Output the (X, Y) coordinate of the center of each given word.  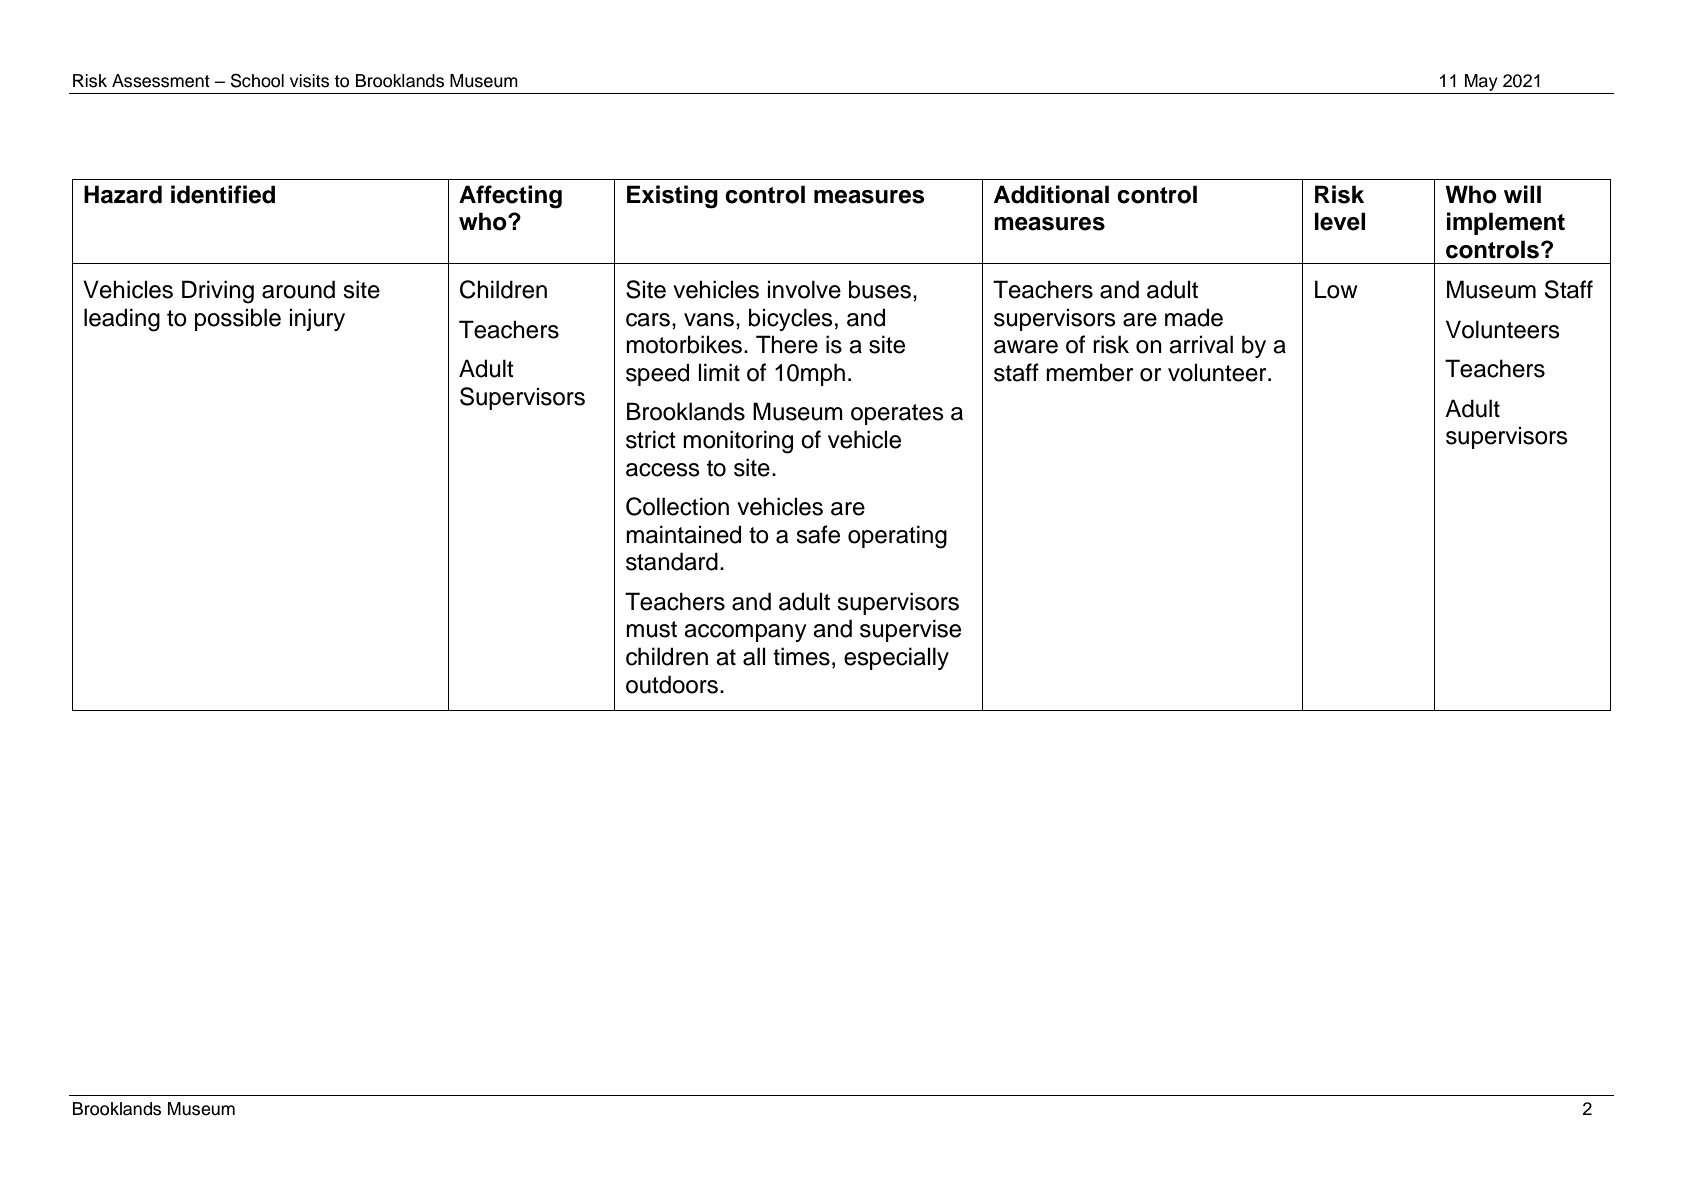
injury (317, 319)
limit (719, 372)
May (1481, 84)
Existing (672, 197)
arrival (1201, 344)
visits (309, 81)
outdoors (672, 684)
